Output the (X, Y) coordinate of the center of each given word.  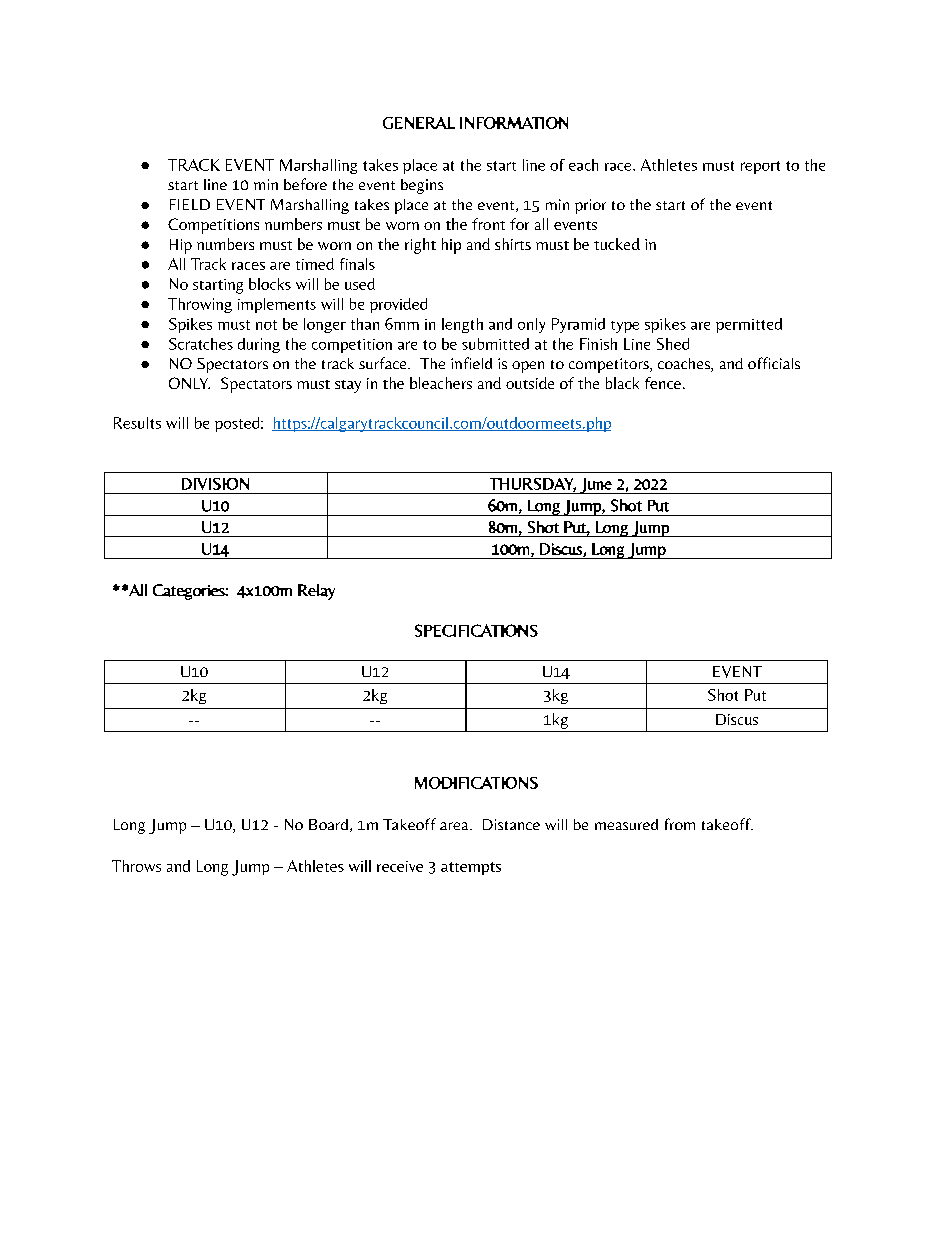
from (680, 824)
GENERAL (419, 123)
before (305, 184)
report (760, 167)
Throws (136, 866)
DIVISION (215, 484)
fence (663, 383)
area (455, 826)
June (595, 486)
